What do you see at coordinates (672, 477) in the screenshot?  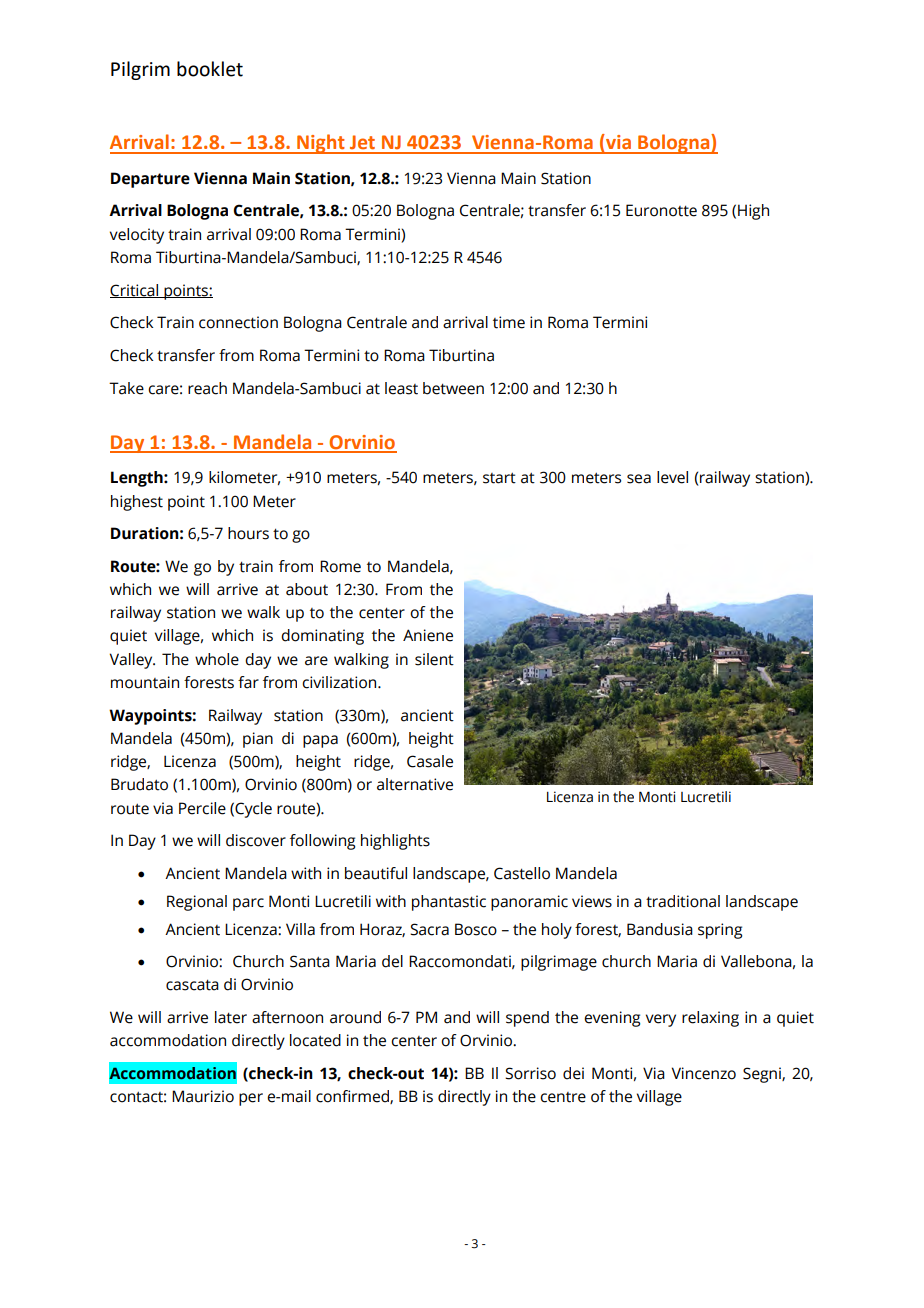 I see `level` at bounding box center [672, 477].
